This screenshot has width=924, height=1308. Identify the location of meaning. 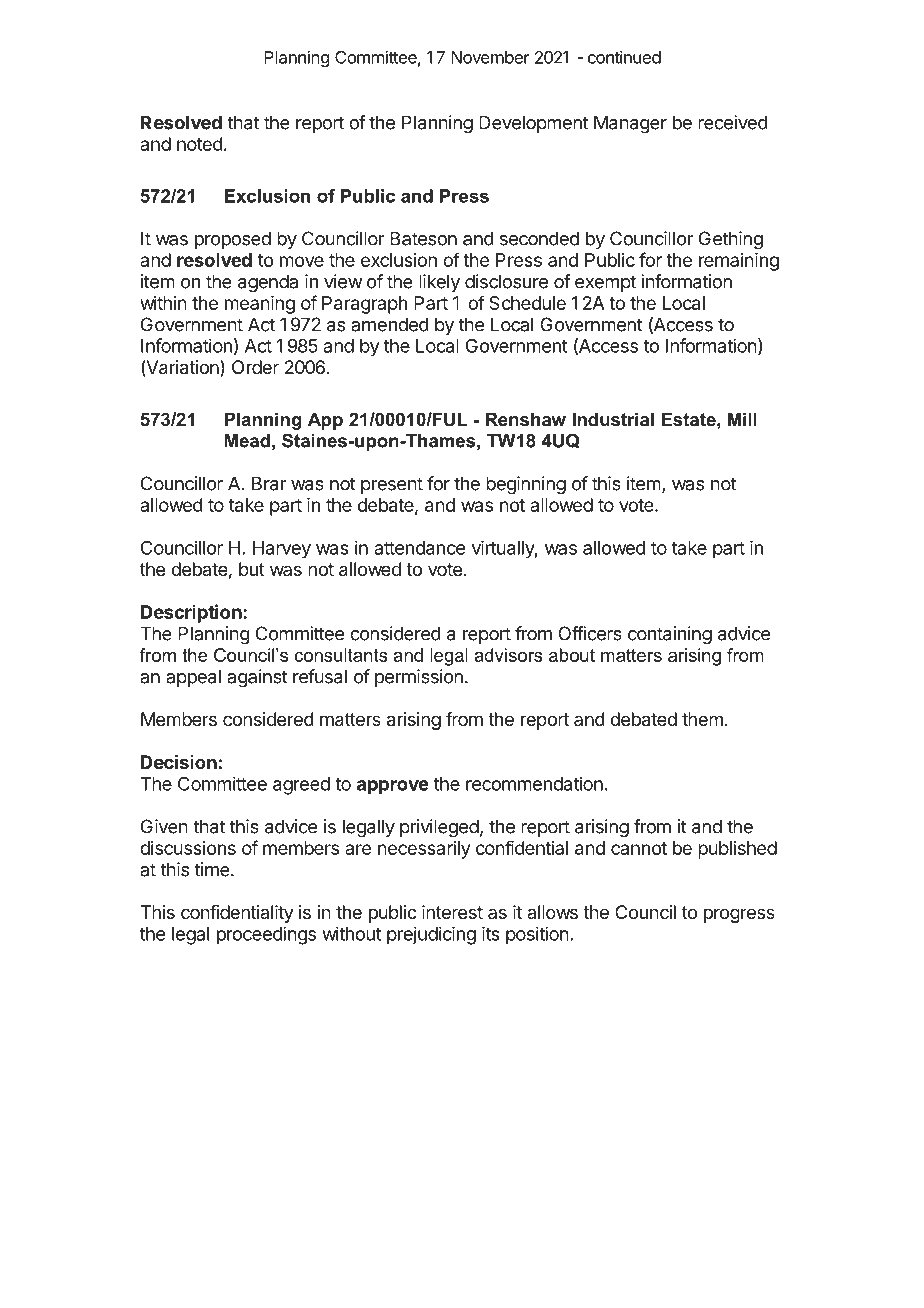
(260, 305).
